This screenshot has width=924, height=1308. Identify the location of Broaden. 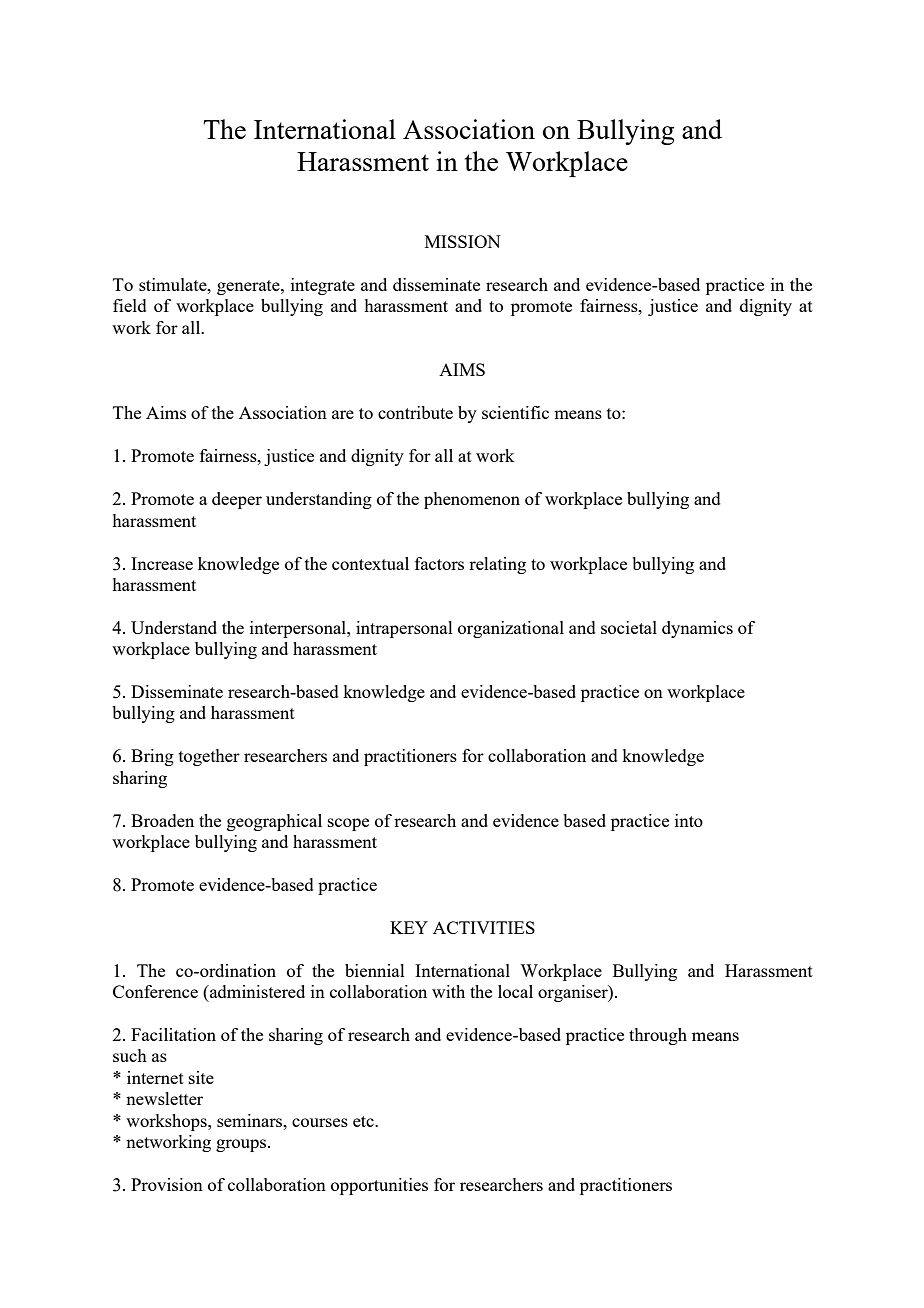
(162, 820).
